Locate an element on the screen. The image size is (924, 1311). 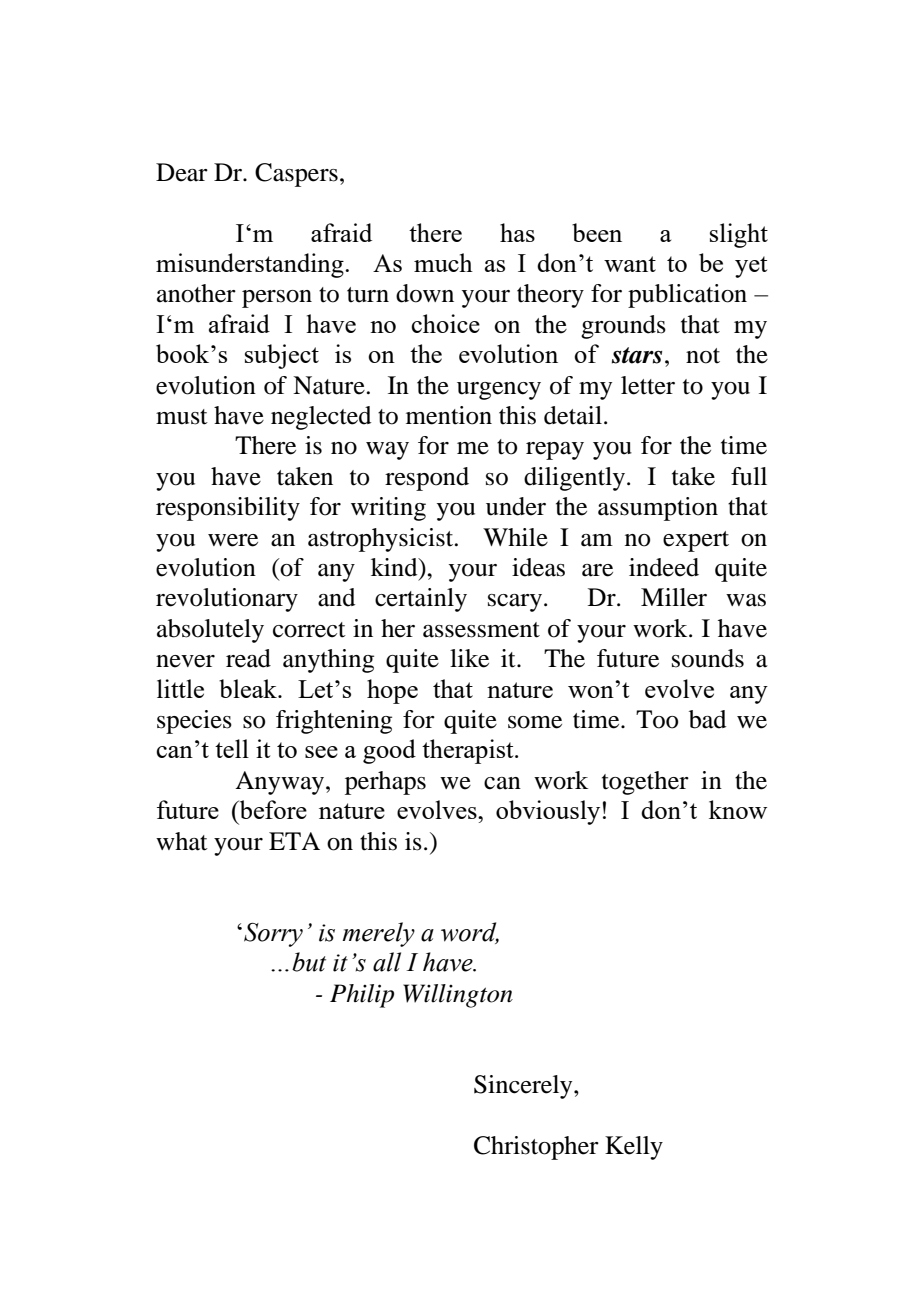
Sincerely is located at coordinates (524, 1087).
